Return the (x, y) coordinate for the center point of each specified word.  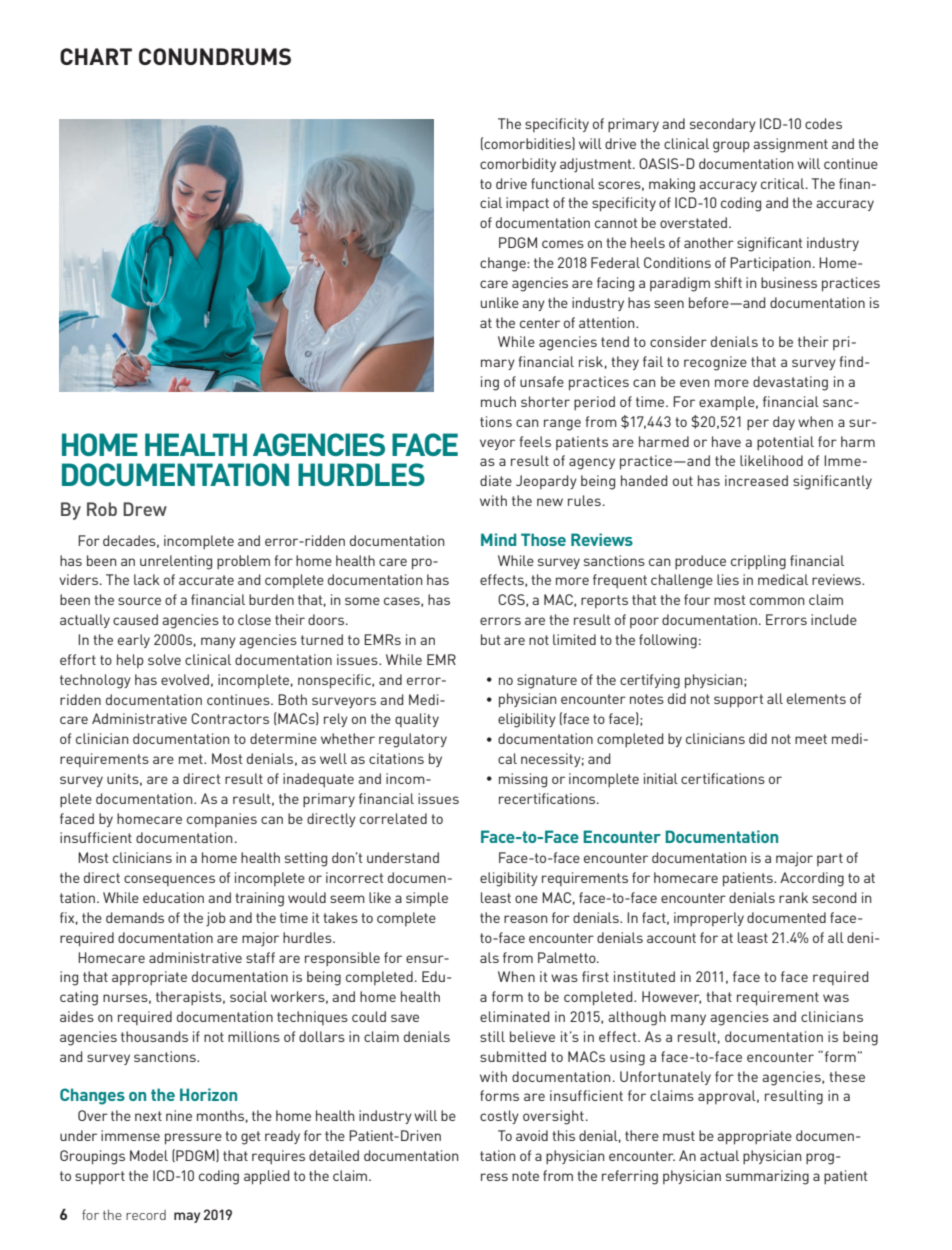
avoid (532, 1135)
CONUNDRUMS (215, 56)
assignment (790, 145)
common (777, 601)
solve (164, 659)
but (491, 639)
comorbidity (518, 165)
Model (149, 1155)
